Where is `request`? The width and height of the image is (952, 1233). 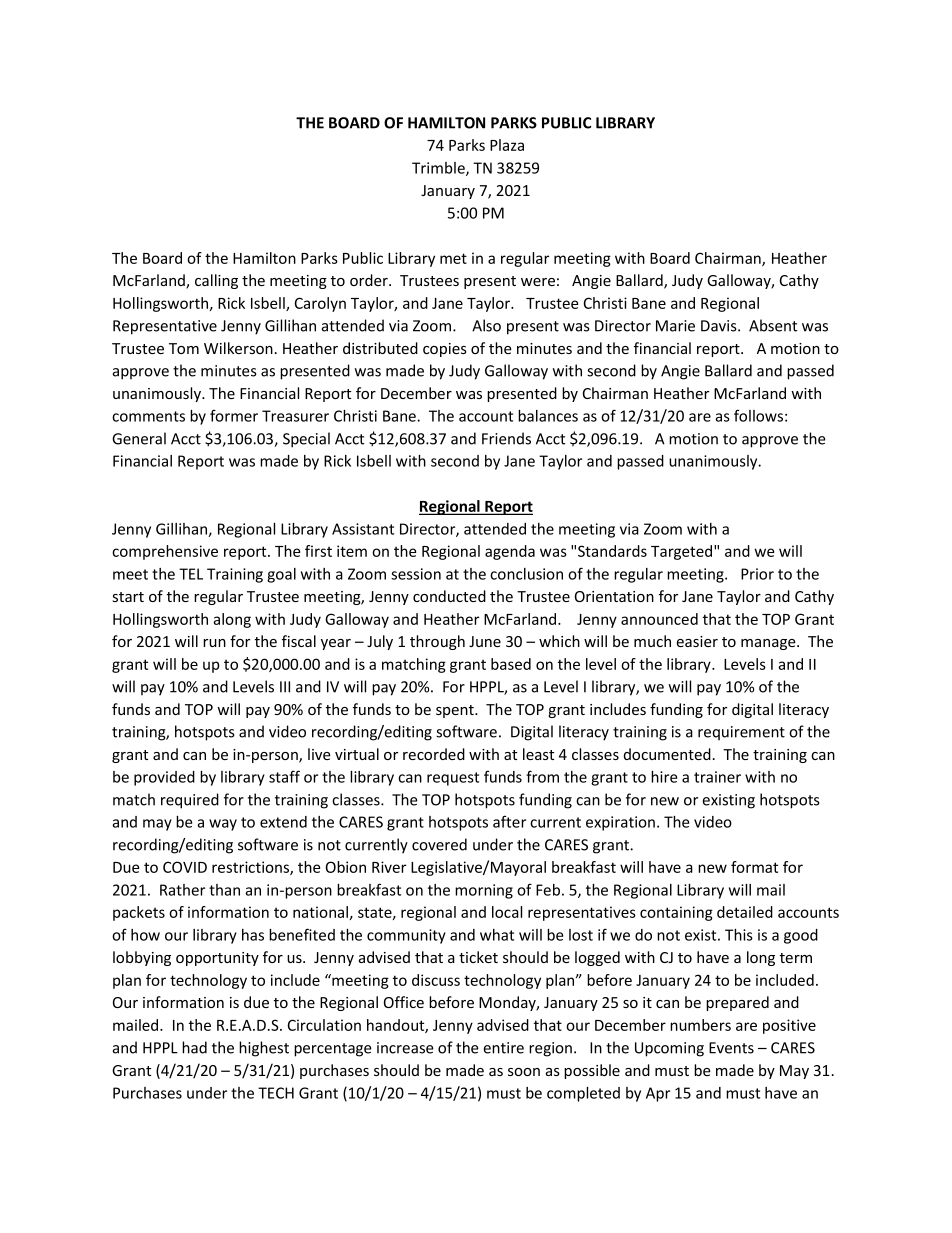 request is located at coordinates (453, 779).
